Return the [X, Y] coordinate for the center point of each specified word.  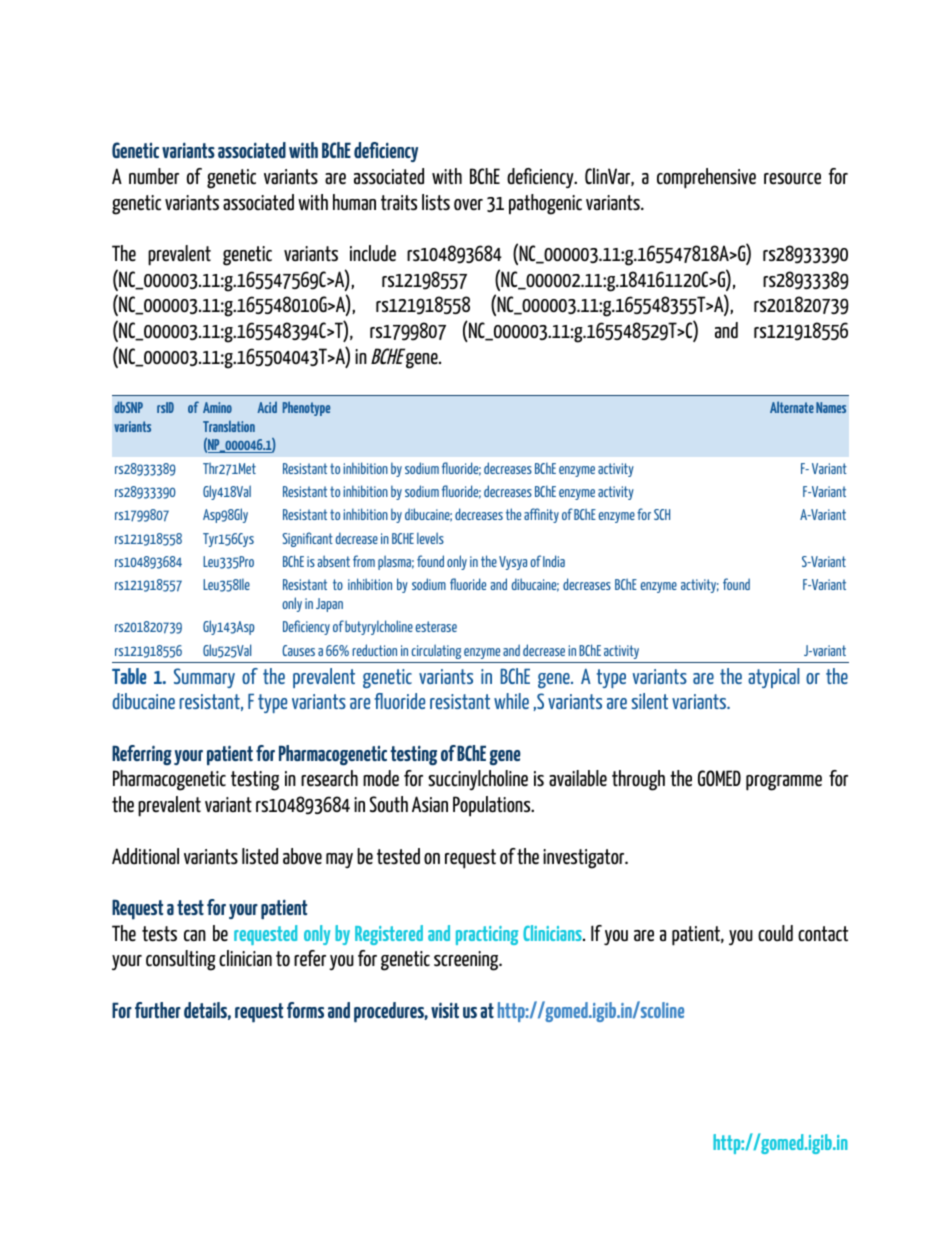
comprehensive [706, 178]
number [154, 176]
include [373, 253]
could [775, 933]
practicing [487, 935]
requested [265, 935]
